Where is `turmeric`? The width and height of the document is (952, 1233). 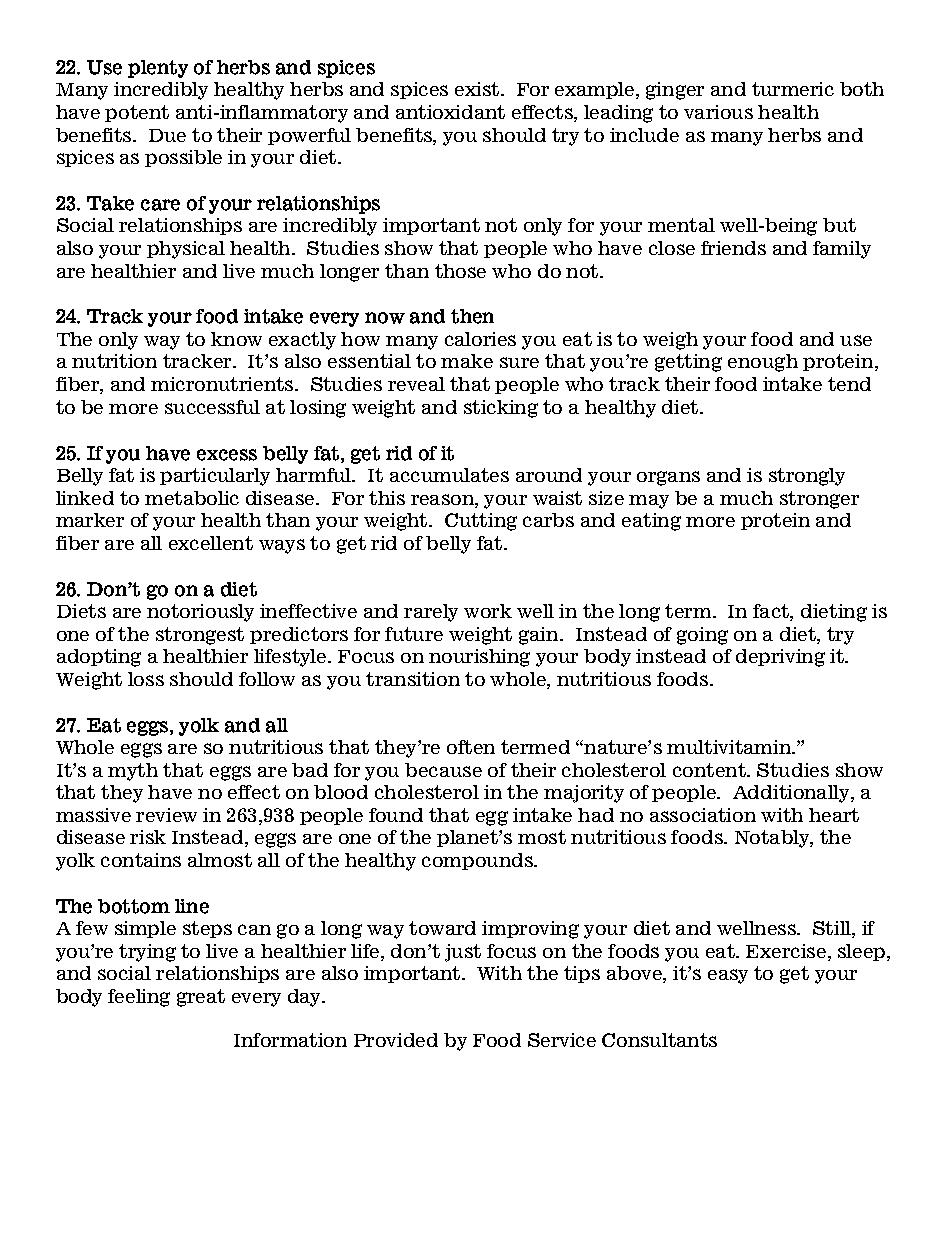
turmeric is located at coordinates (793, 89).
